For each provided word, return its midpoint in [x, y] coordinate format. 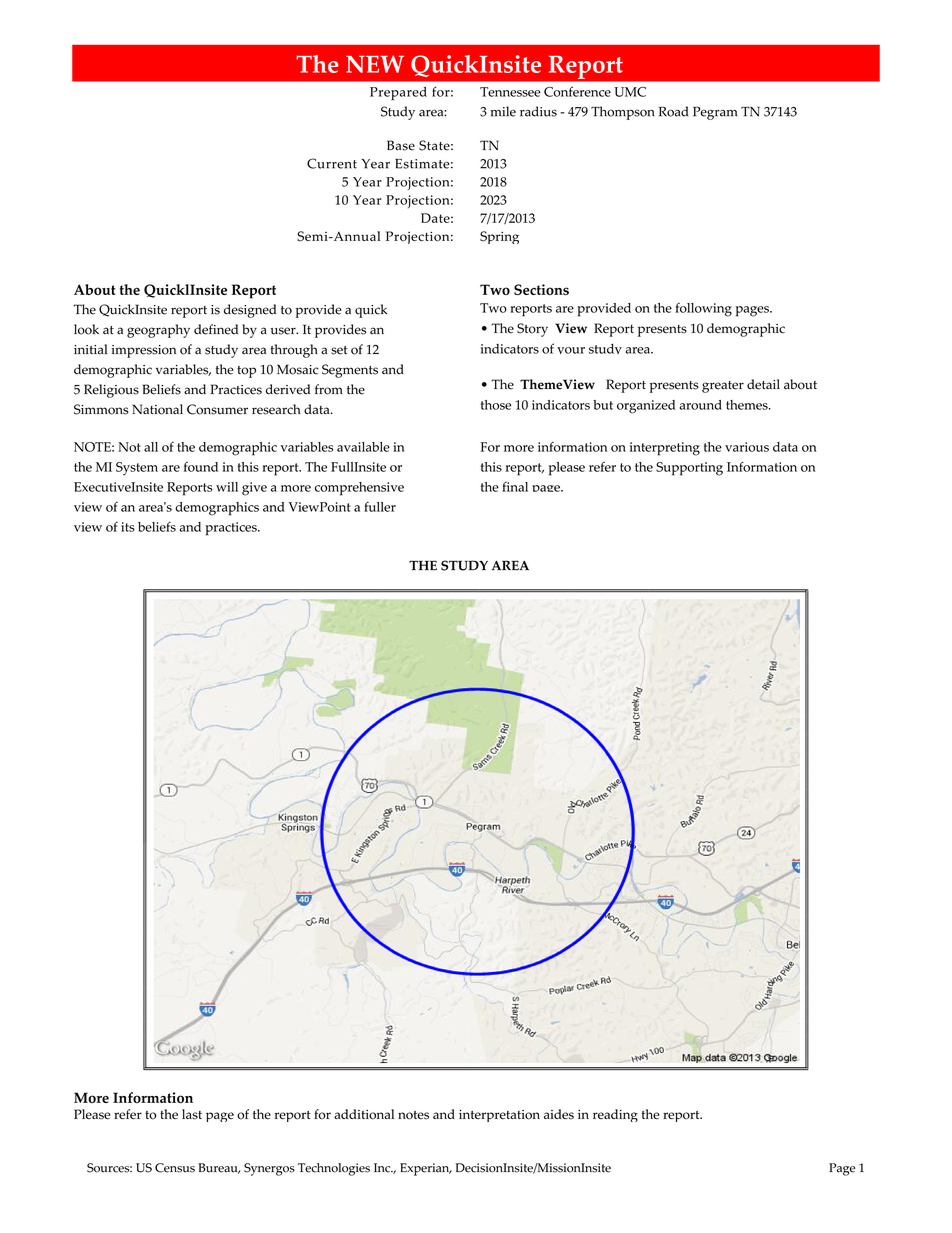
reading [615, 1115]
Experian [426, 1169]
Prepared [398, 93]
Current [332, 163]
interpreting [665, 449]
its [128, 527]
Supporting [689, 469]
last [192, 1114]
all [151, 447]
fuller [380, 506]
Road [673, 111]
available [363, 447]
